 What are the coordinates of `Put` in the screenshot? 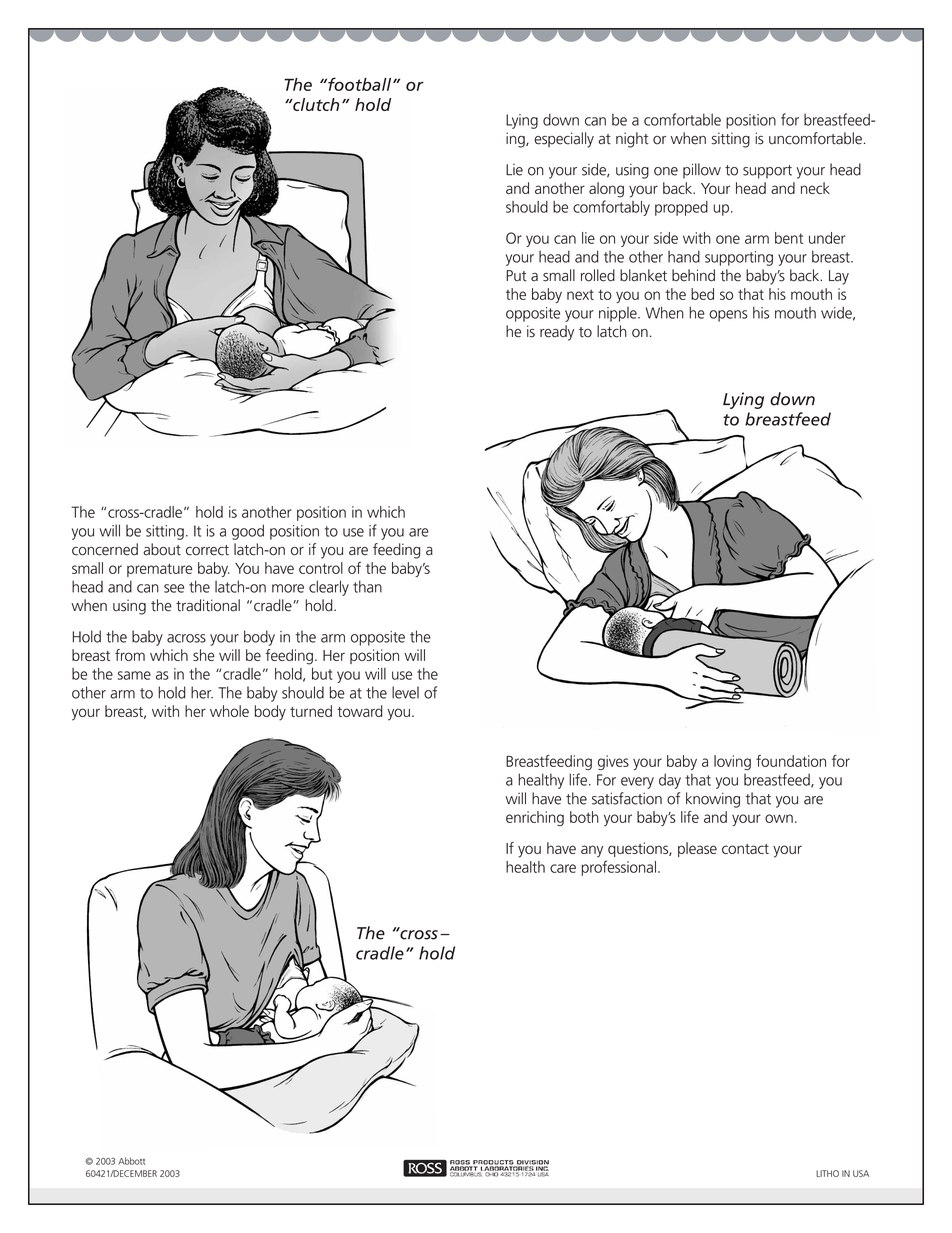 It's located at (516, 276).
